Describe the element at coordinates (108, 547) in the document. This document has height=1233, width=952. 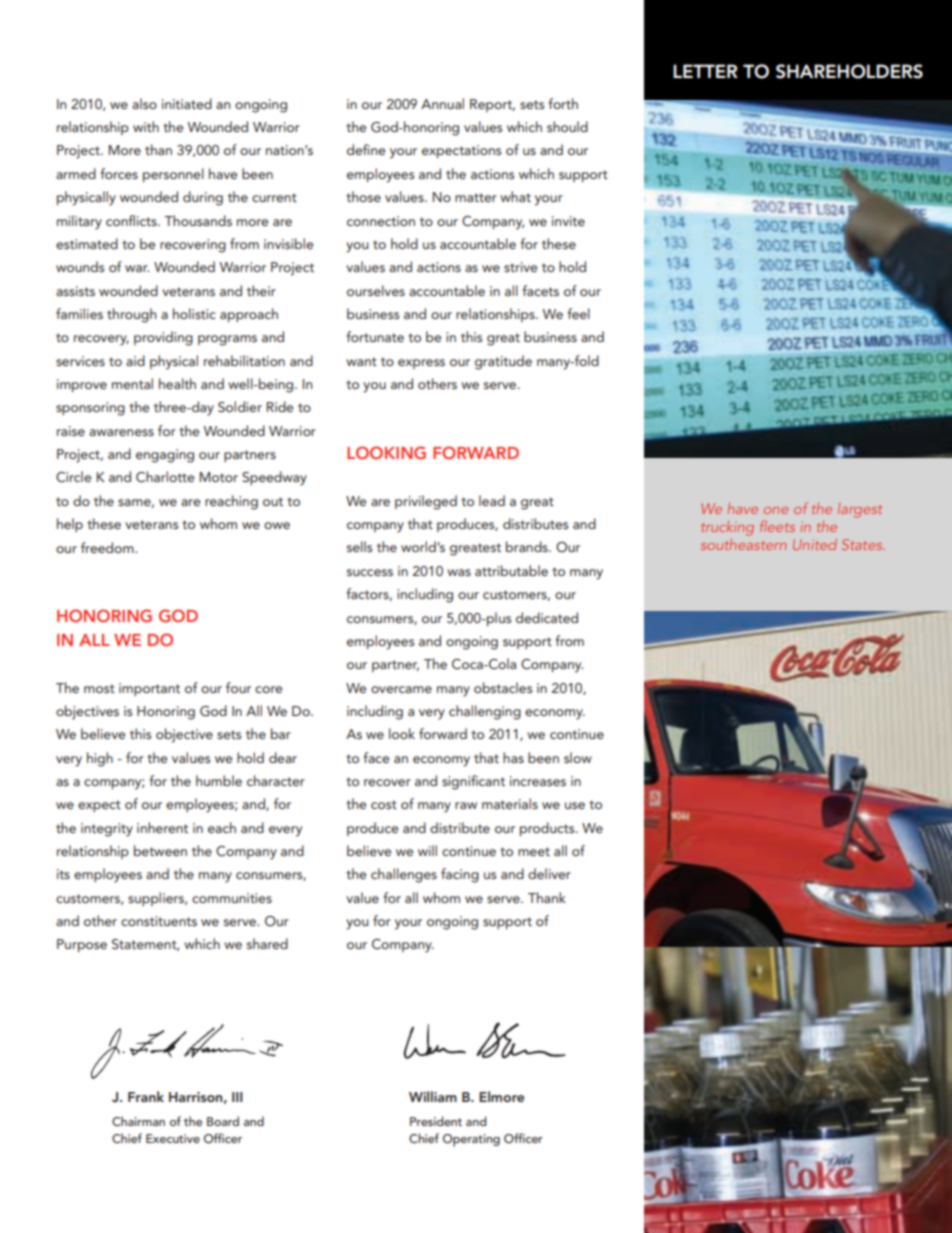
I see `freedom` at that location.
